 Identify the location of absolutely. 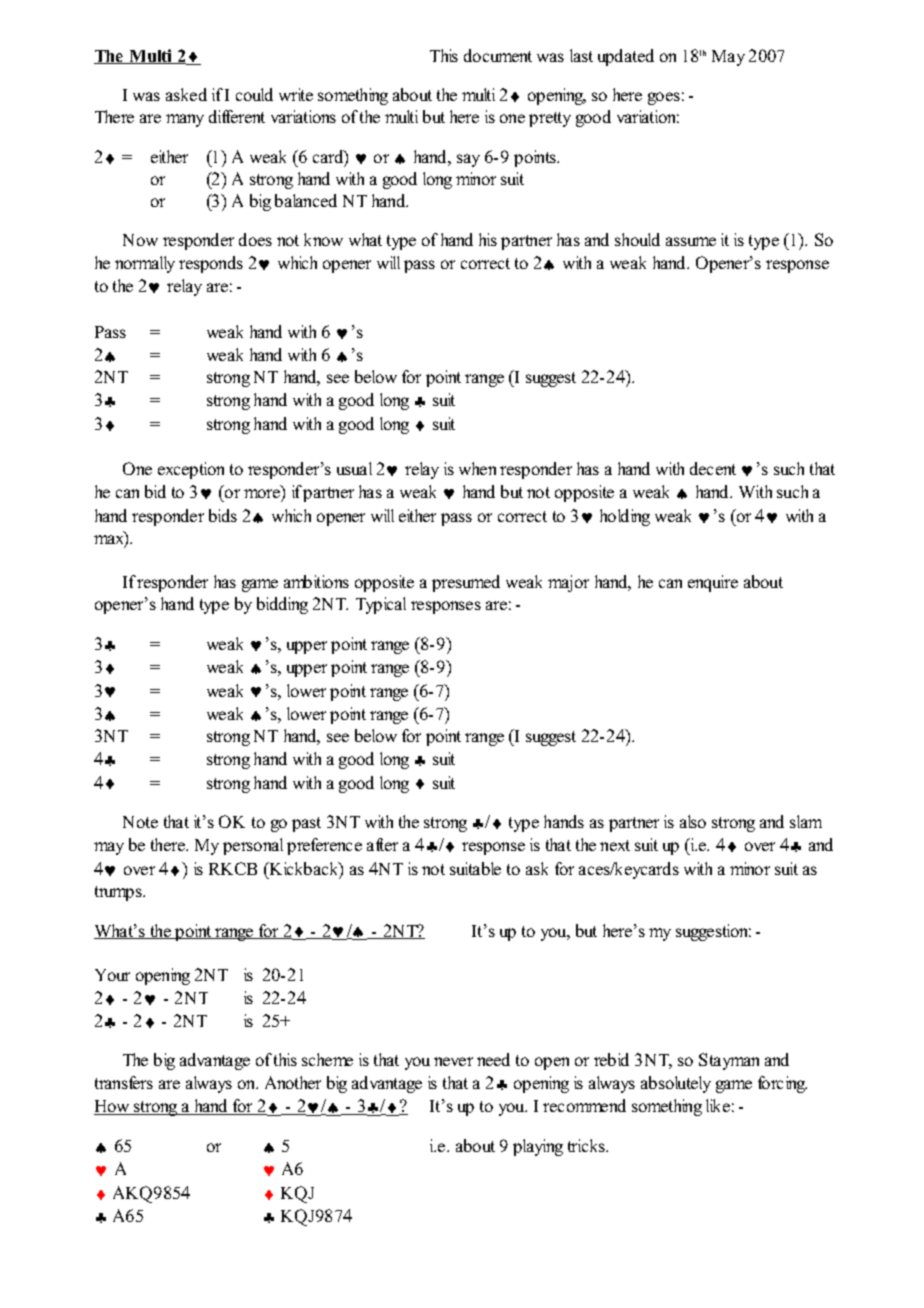
(676, 1084).
